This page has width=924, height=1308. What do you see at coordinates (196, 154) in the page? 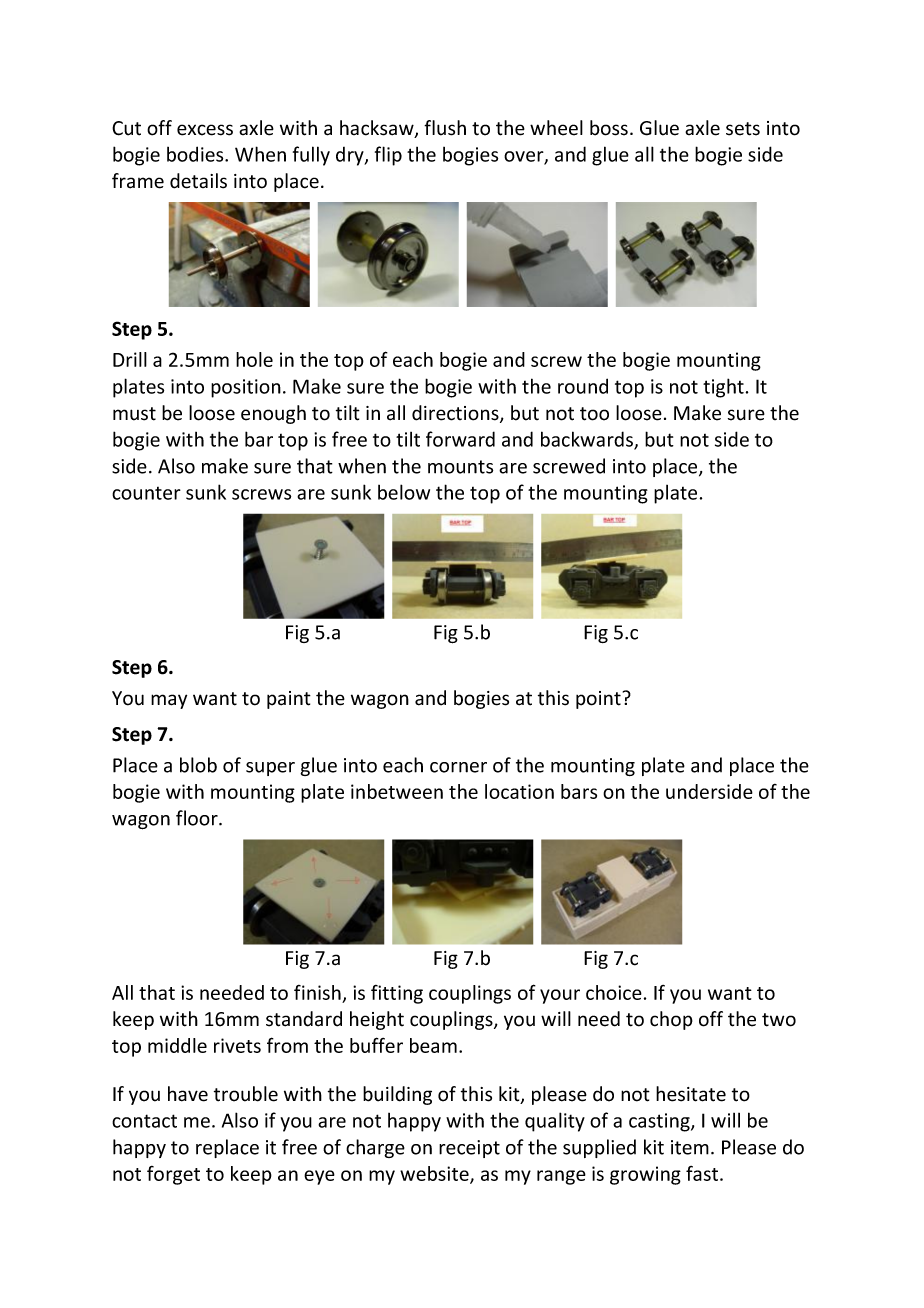
I see `bodies` at bounding box center [196, 154].
